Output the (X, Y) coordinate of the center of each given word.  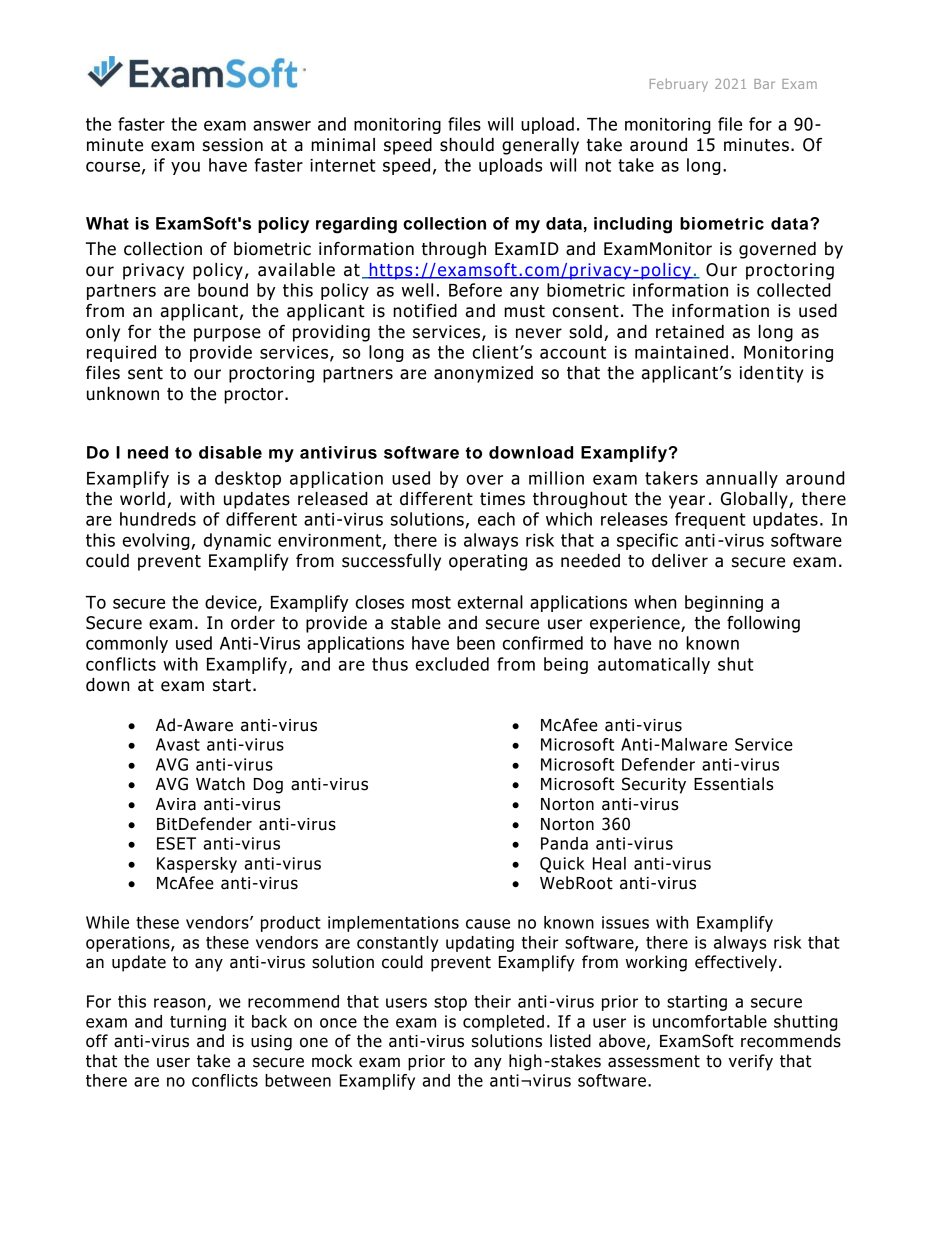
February (679, 85)
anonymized (483, 374)
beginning (724, 603)
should (467, 145)
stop (450, 1003)
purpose (227, 335)
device (232, 603)
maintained (681, 352)
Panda (564, 843)
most (431, 602)
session (233, 145)
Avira (176, 804)
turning (198, 1023)
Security (654, 785)
